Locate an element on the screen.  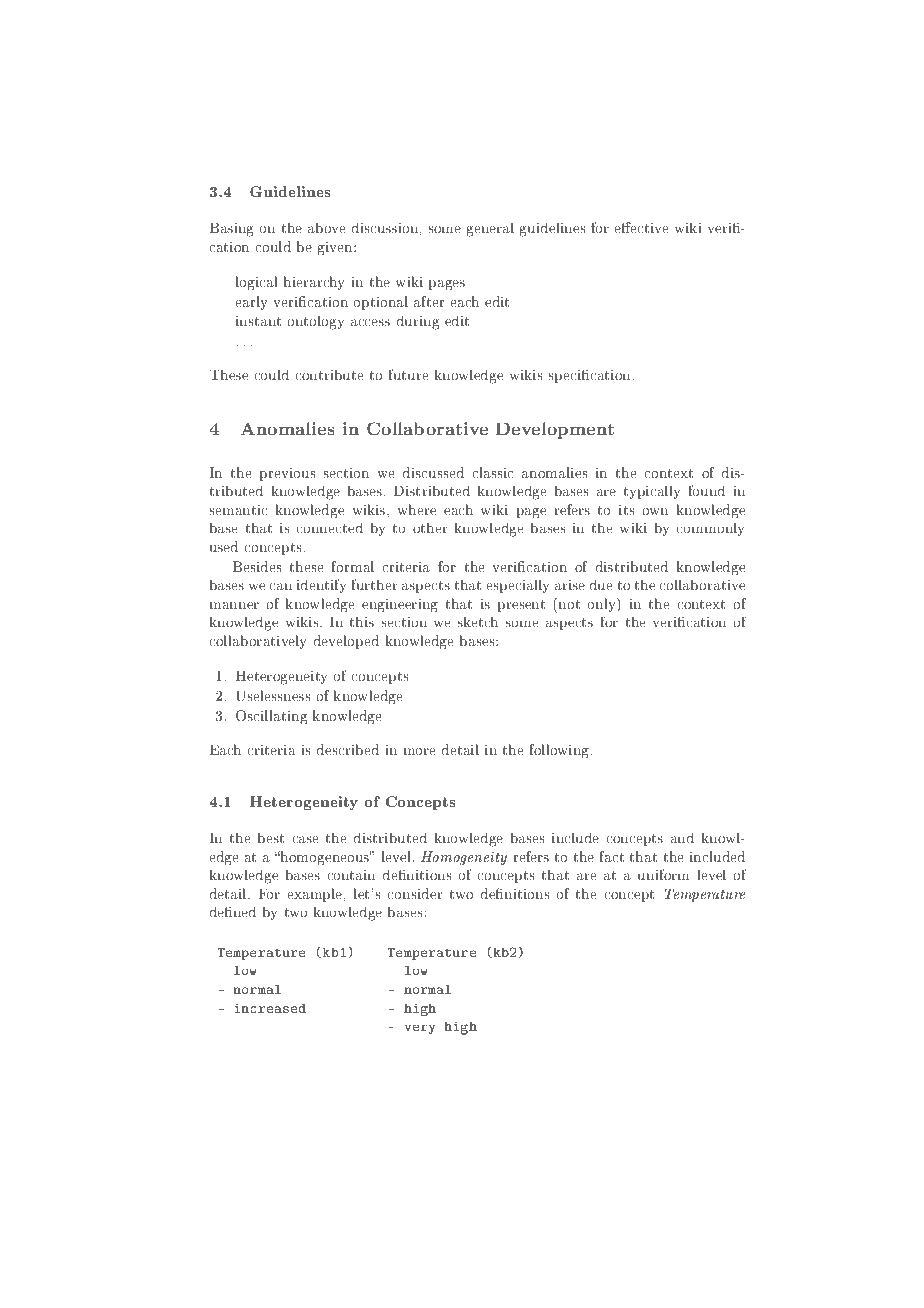
typically is located at coordinates (652, 492).
